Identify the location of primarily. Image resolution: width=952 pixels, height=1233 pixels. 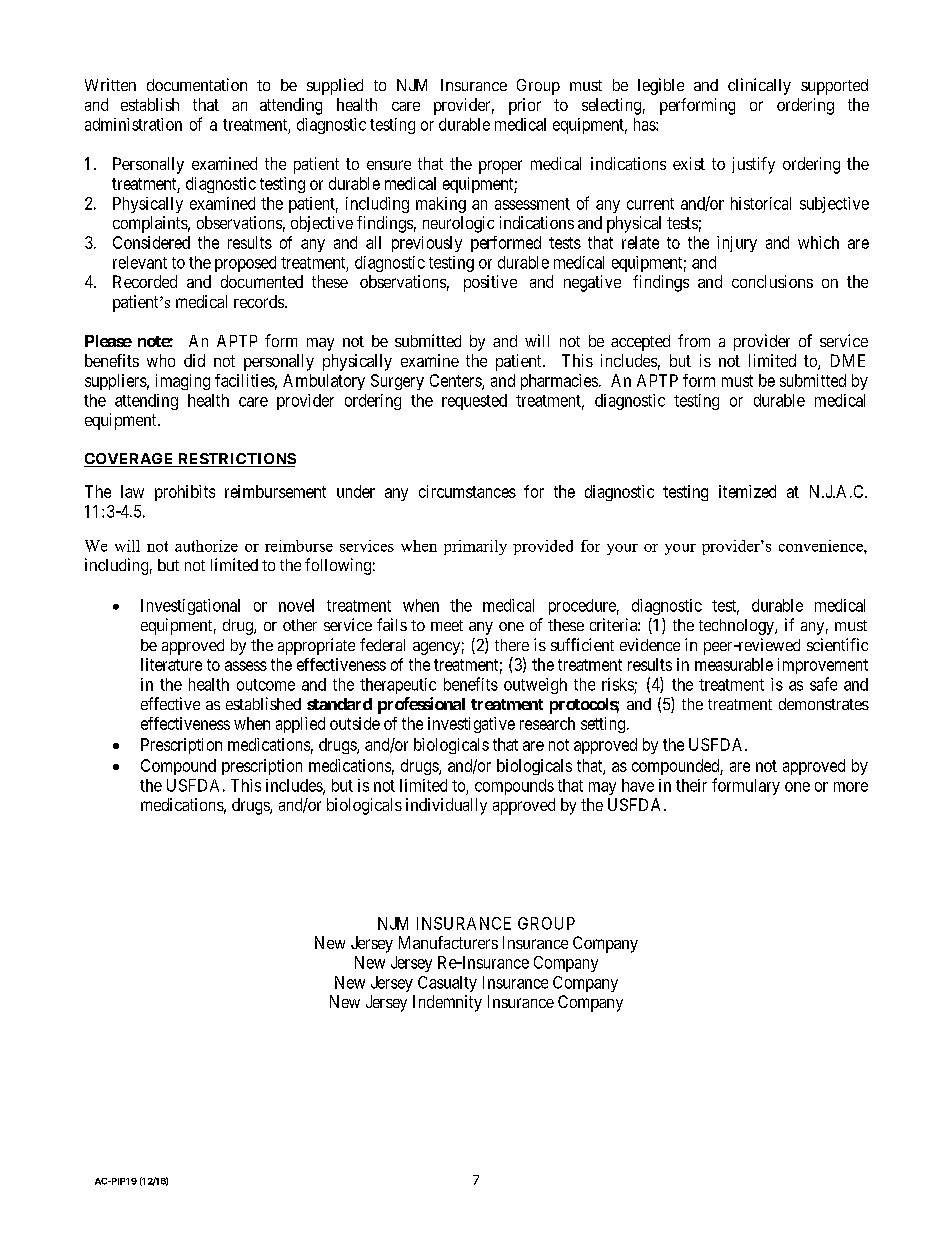
(475, 547).
